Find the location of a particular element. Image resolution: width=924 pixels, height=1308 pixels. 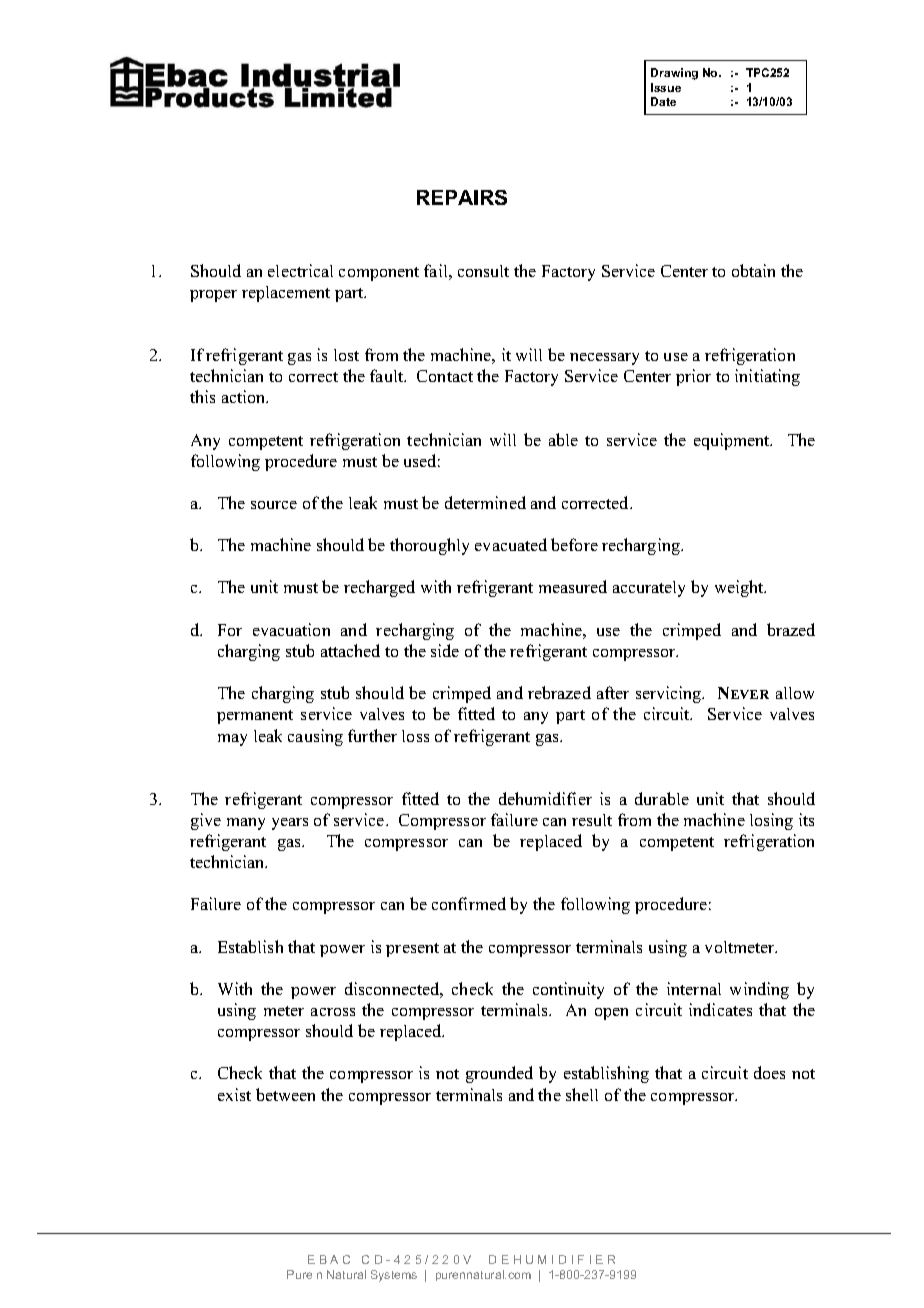

Systems is located at coordinates (394, 1276).
